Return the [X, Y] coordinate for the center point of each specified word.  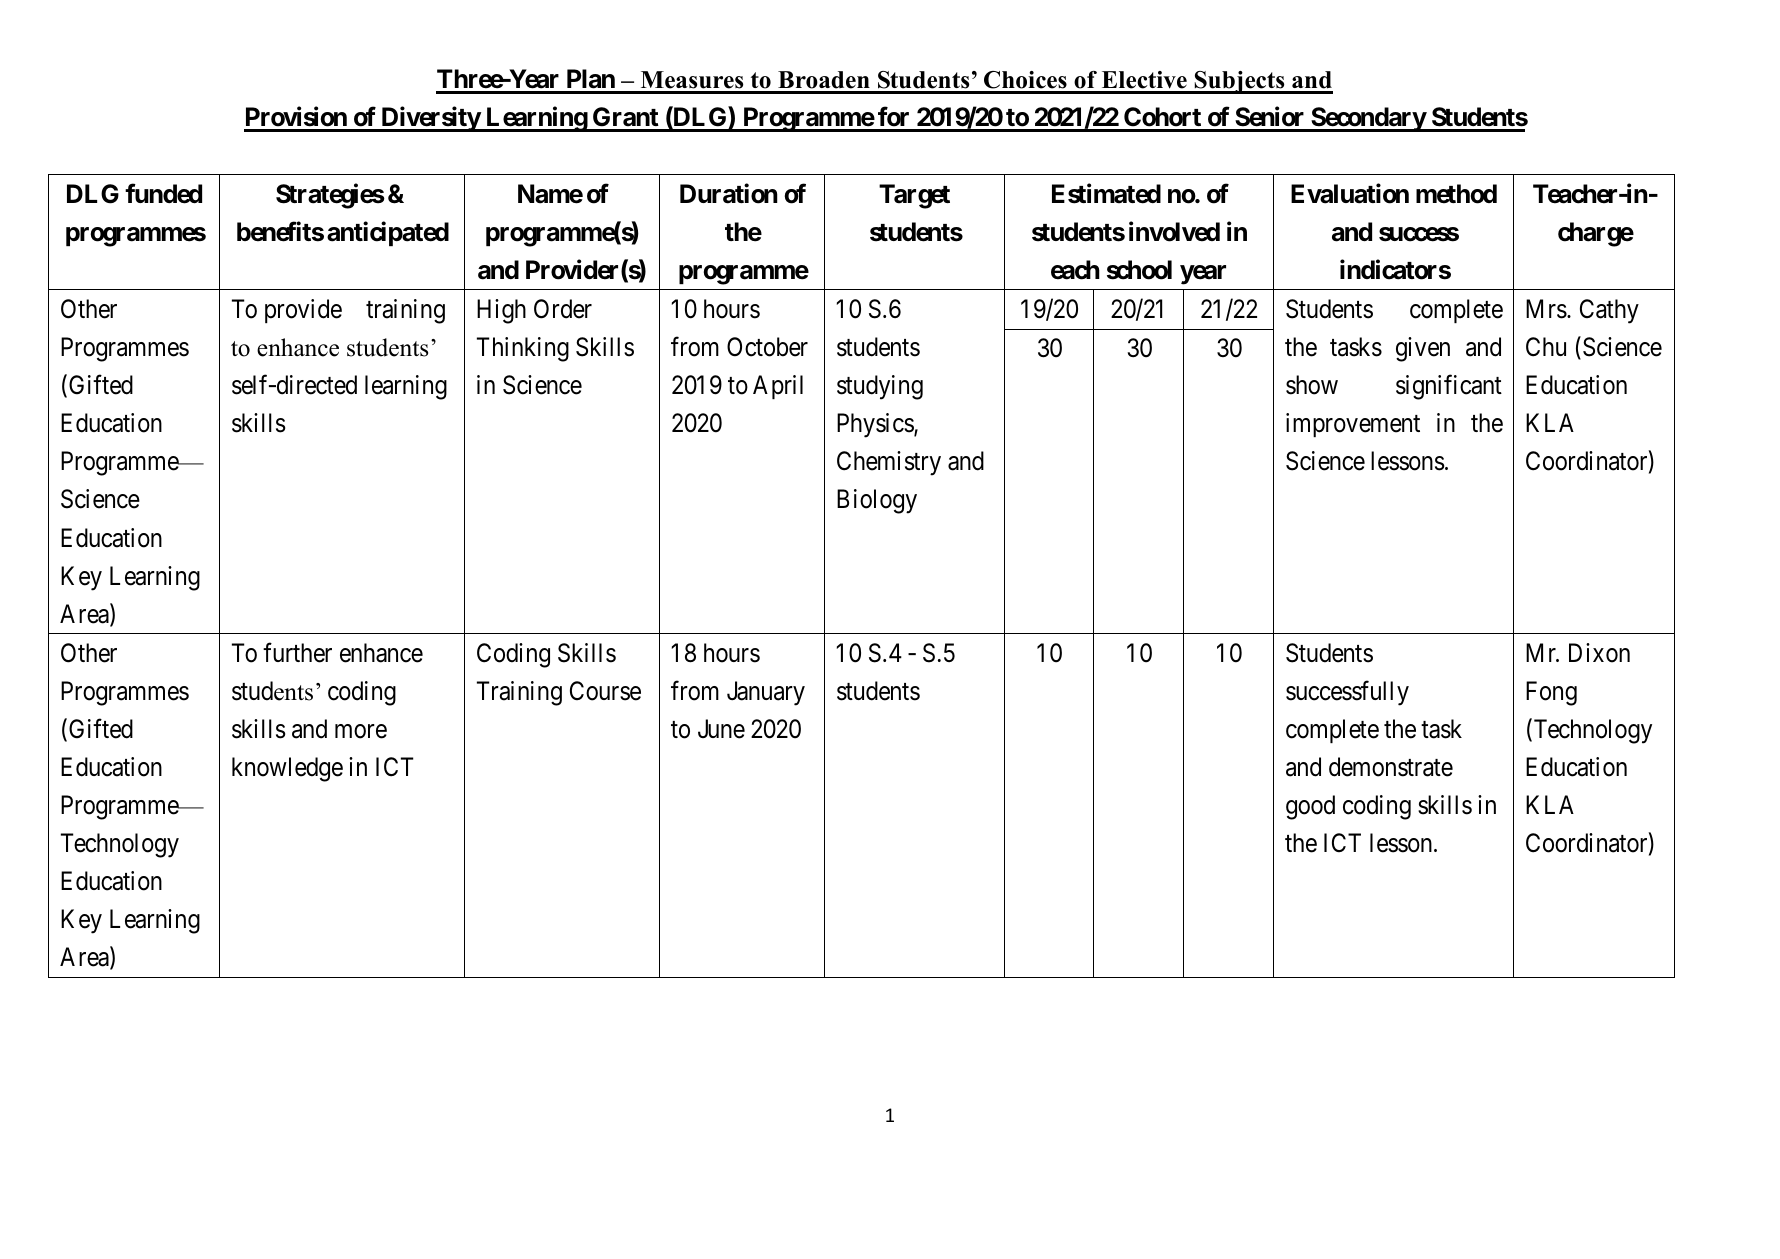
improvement [1353, 425]
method [1456, 194]
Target [914, 196]
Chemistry [889, 463]
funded [163, 194]
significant [1449, 387]
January [766, 693]
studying [880, 387]
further [297, 652]
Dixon [1599, 653]
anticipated [388, 234]
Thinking [523, 349]
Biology [877, 501]
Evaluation [1350, 194]
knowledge [287, 769]
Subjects [1239, 82]
